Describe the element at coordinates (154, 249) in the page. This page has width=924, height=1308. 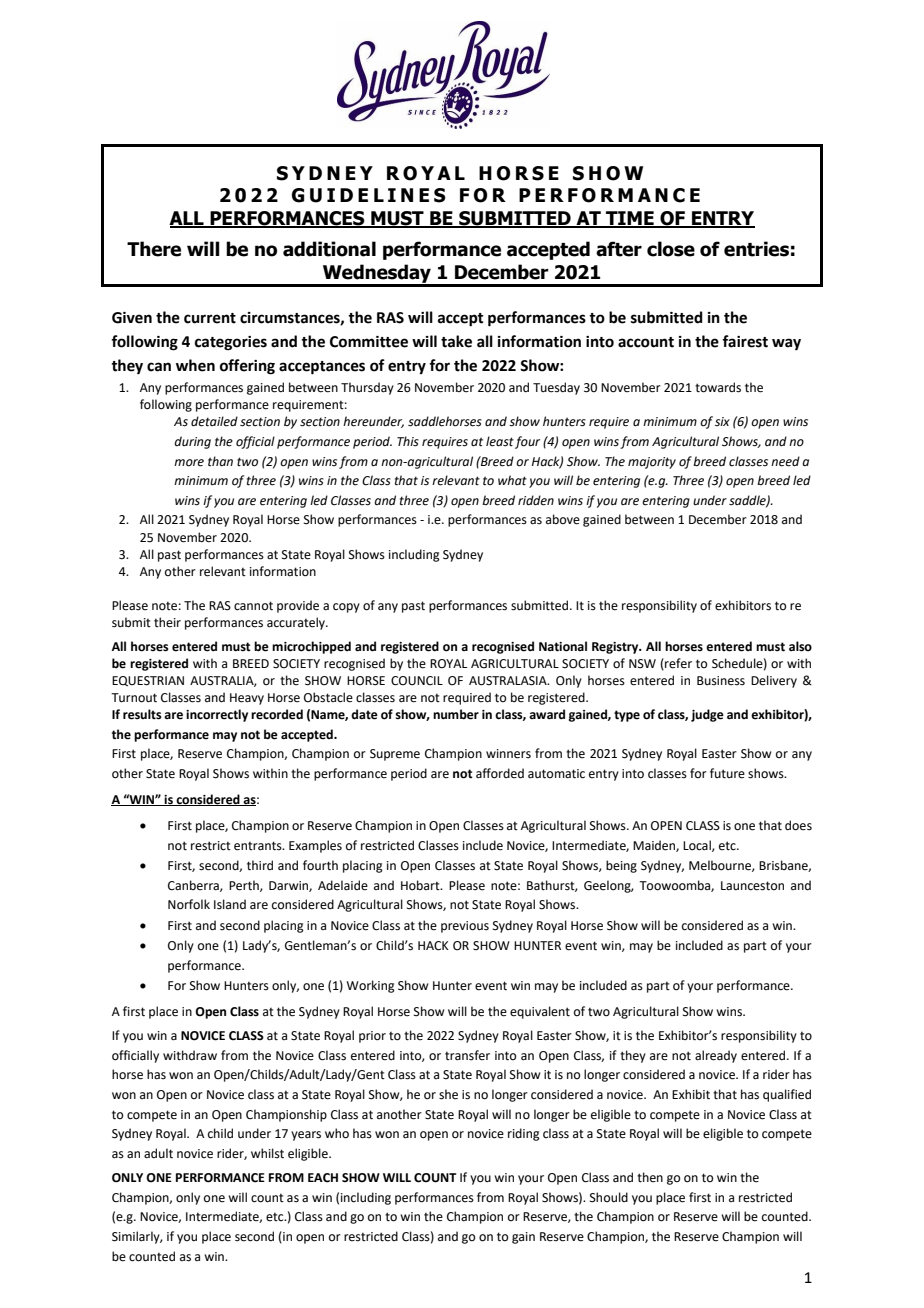
I see `There` at that location.
